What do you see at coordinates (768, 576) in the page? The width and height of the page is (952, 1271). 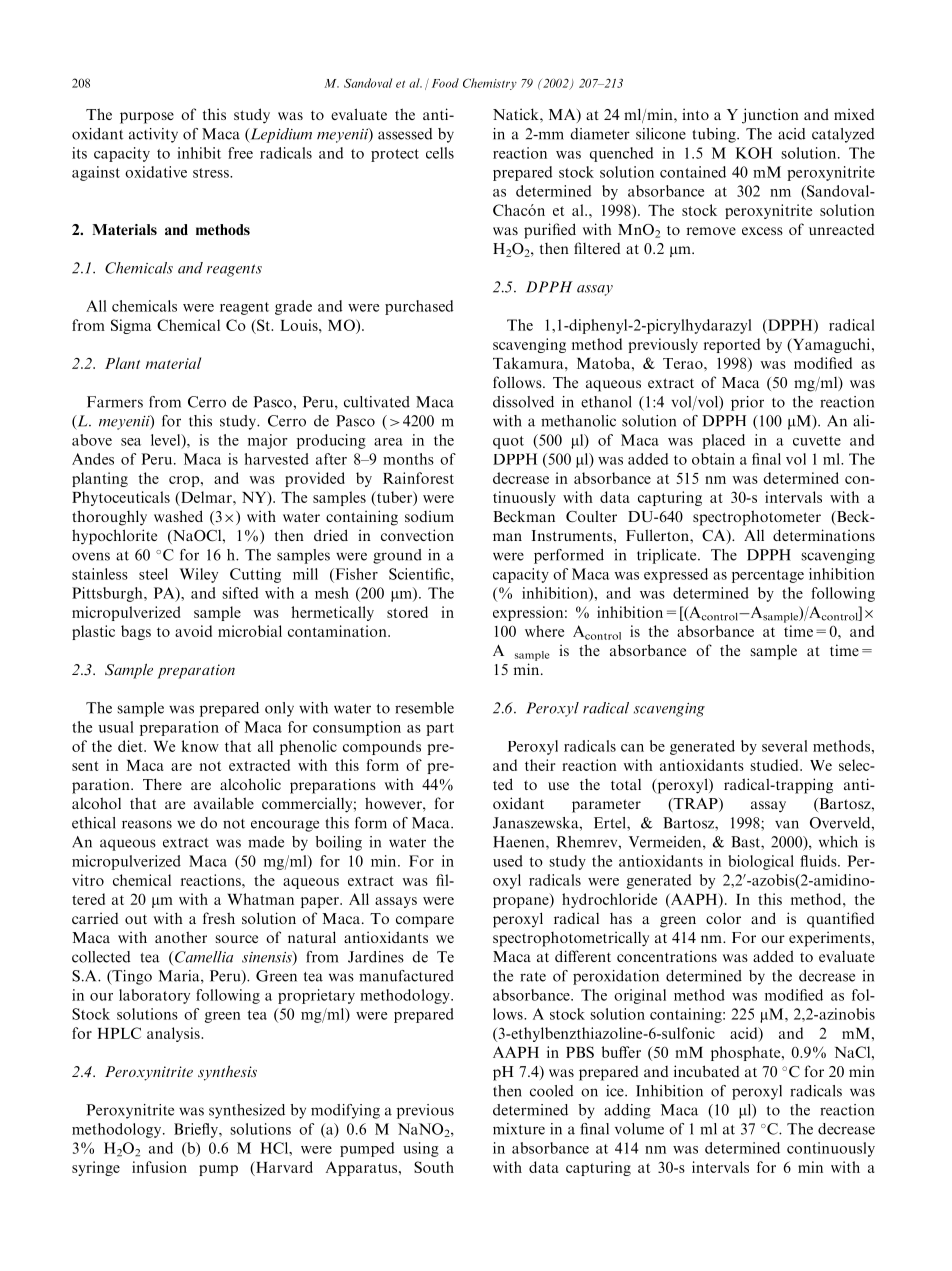 I see `percentage` at bounding box center [768, 576].
